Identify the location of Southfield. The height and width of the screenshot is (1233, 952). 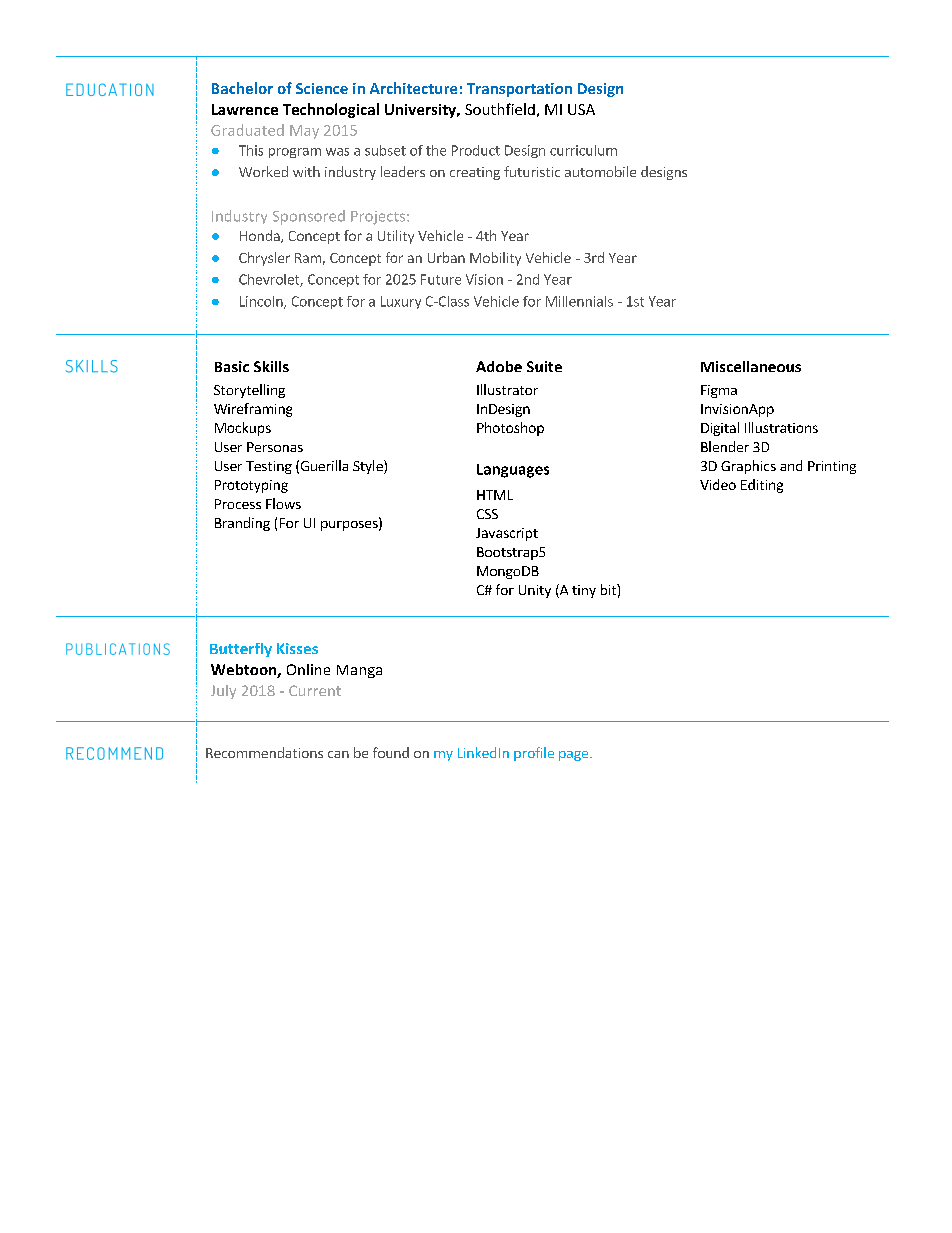
(500, 109).
